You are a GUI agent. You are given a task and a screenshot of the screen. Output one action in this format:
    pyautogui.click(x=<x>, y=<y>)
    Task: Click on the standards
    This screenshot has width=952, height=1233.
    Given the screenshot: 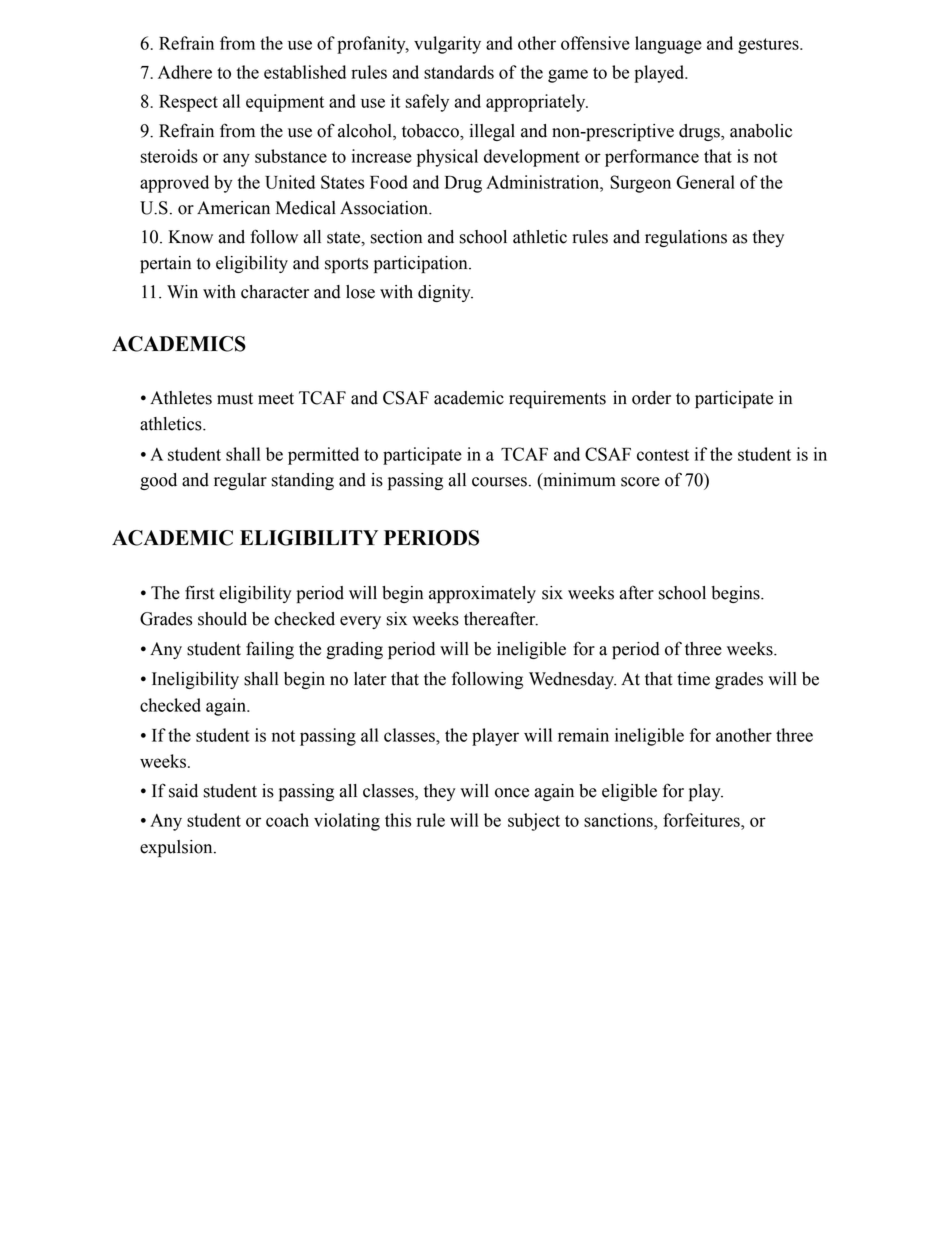 What is the action you would take?
    pyautogui.click(x=459, y=72)
